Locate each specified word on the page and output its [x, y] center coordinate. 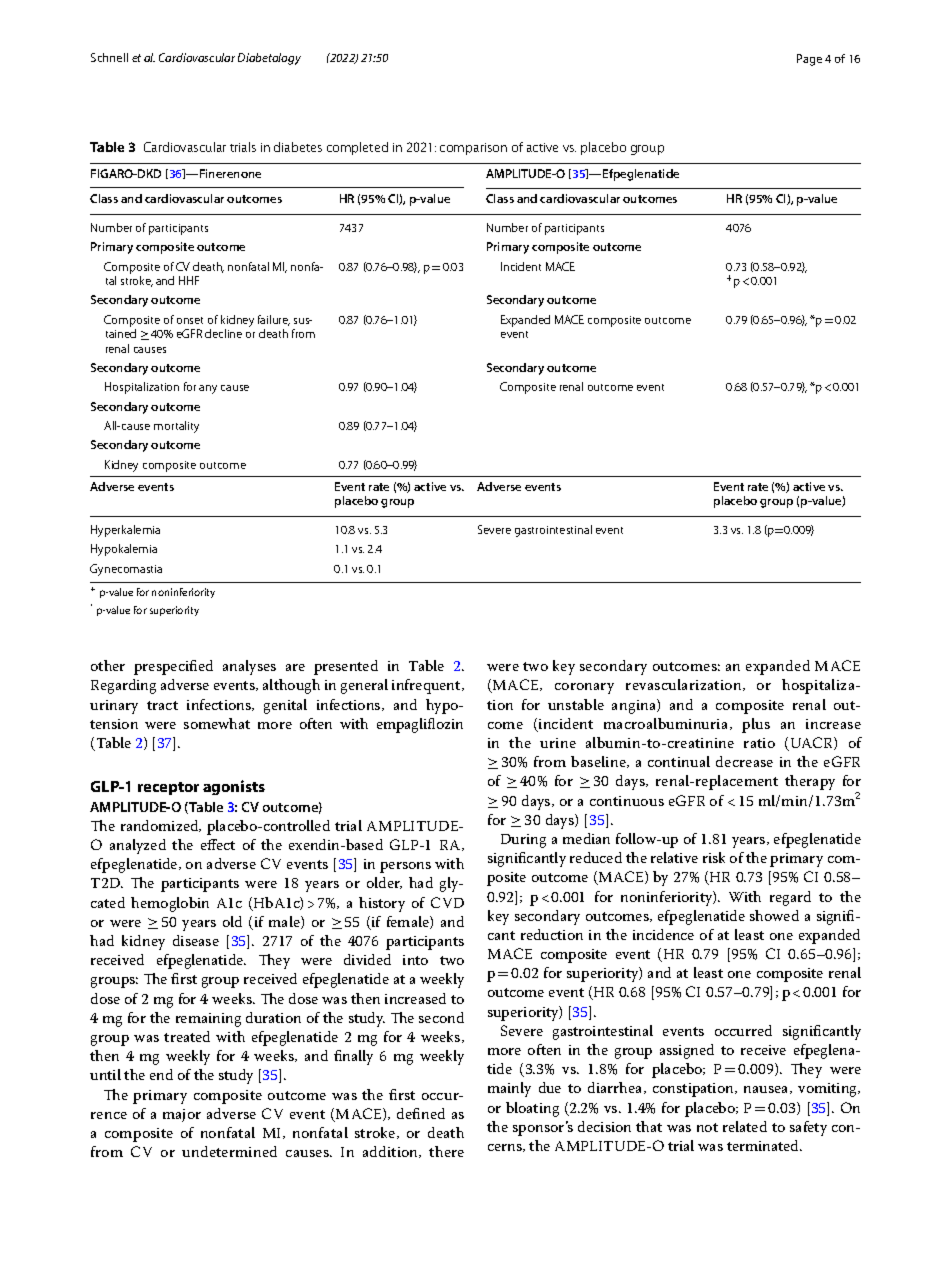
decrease [744, 761]
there [446, 1151]
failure [274, 320]
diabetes [298, 147]
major [182, 1115]
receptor [168, 788]
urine [558, 743]
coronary [584, 688]
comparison [473, 149]
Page [809, 60]
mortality [176, 427]
